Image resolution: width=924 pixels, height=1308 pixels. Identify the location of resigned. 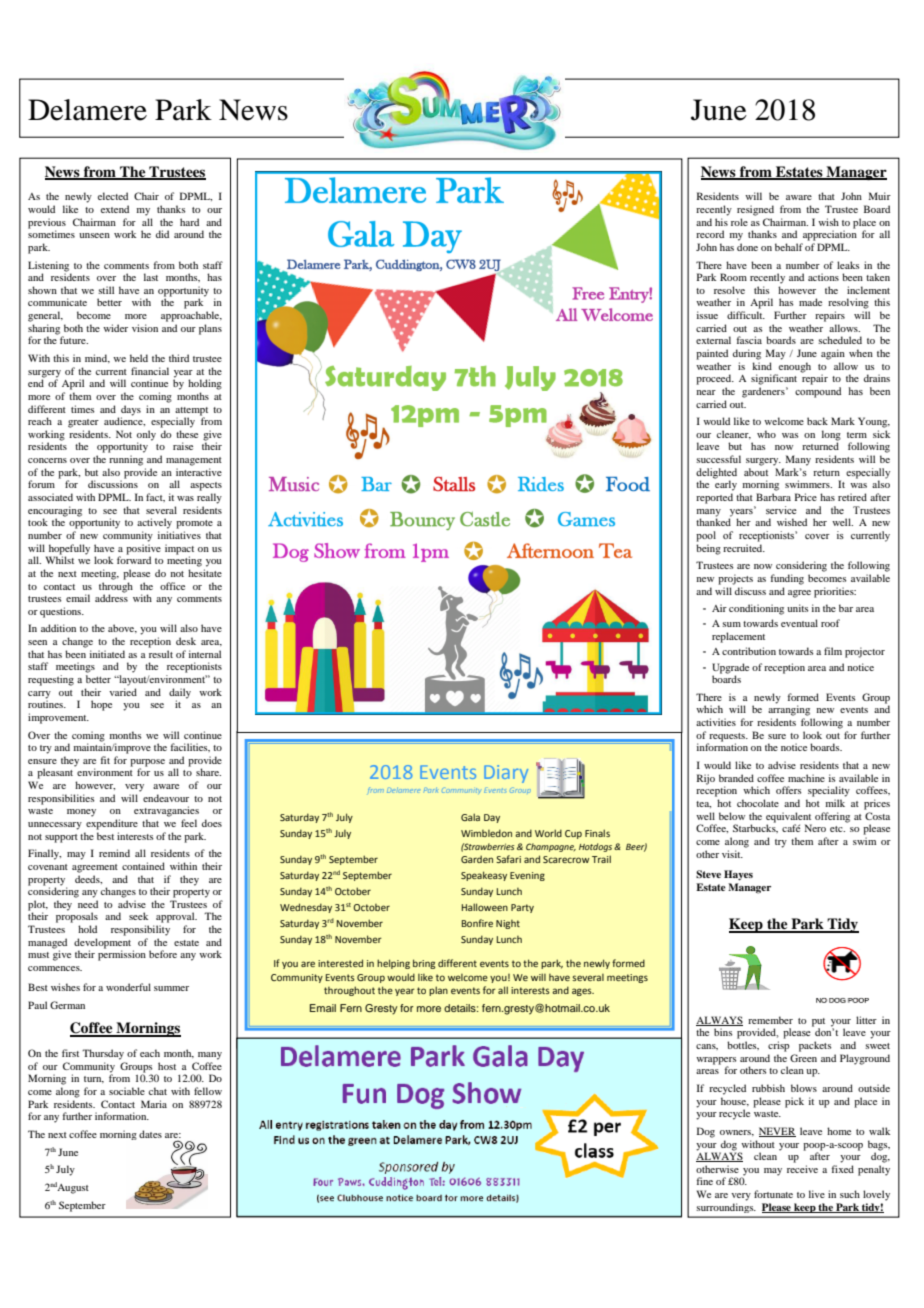
(755, 210).
